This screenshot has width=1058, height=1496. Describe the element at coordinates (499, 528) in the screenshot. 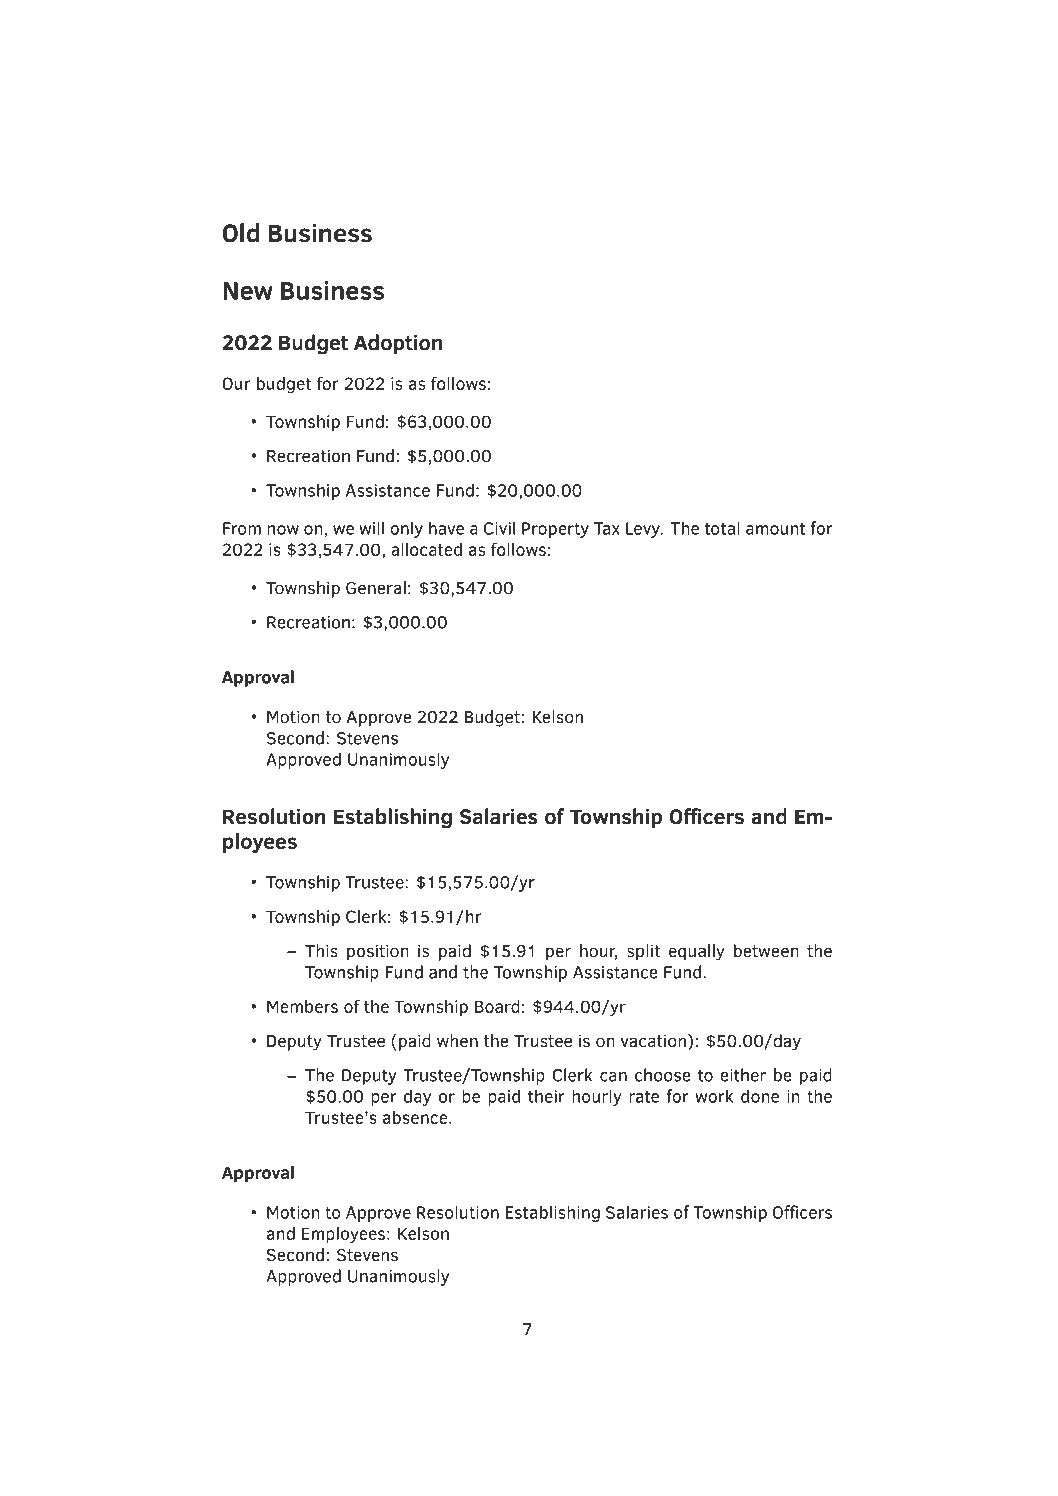

I see `Civil` at that location.
